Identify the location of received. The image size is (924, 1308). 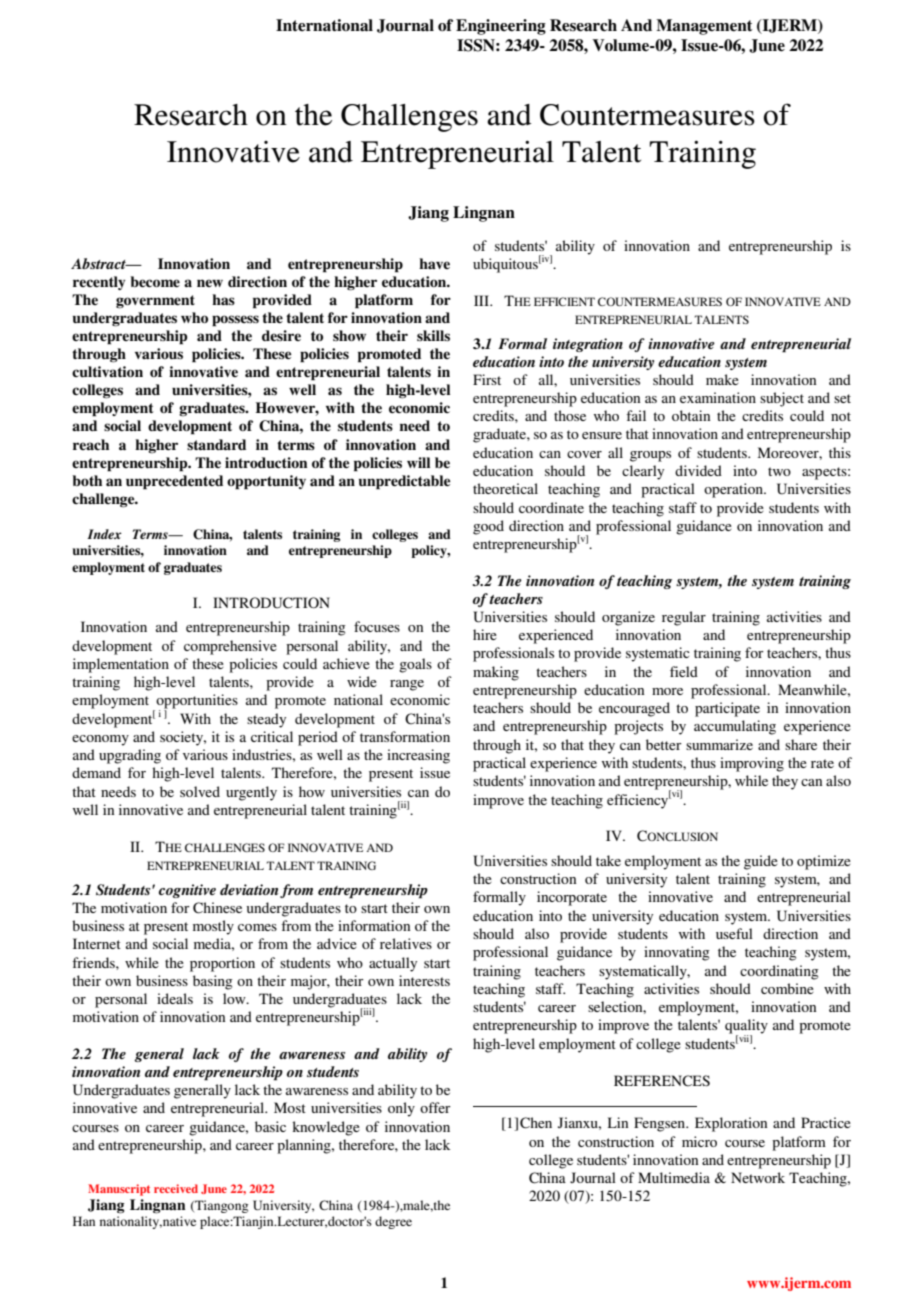
(176, 1188).
